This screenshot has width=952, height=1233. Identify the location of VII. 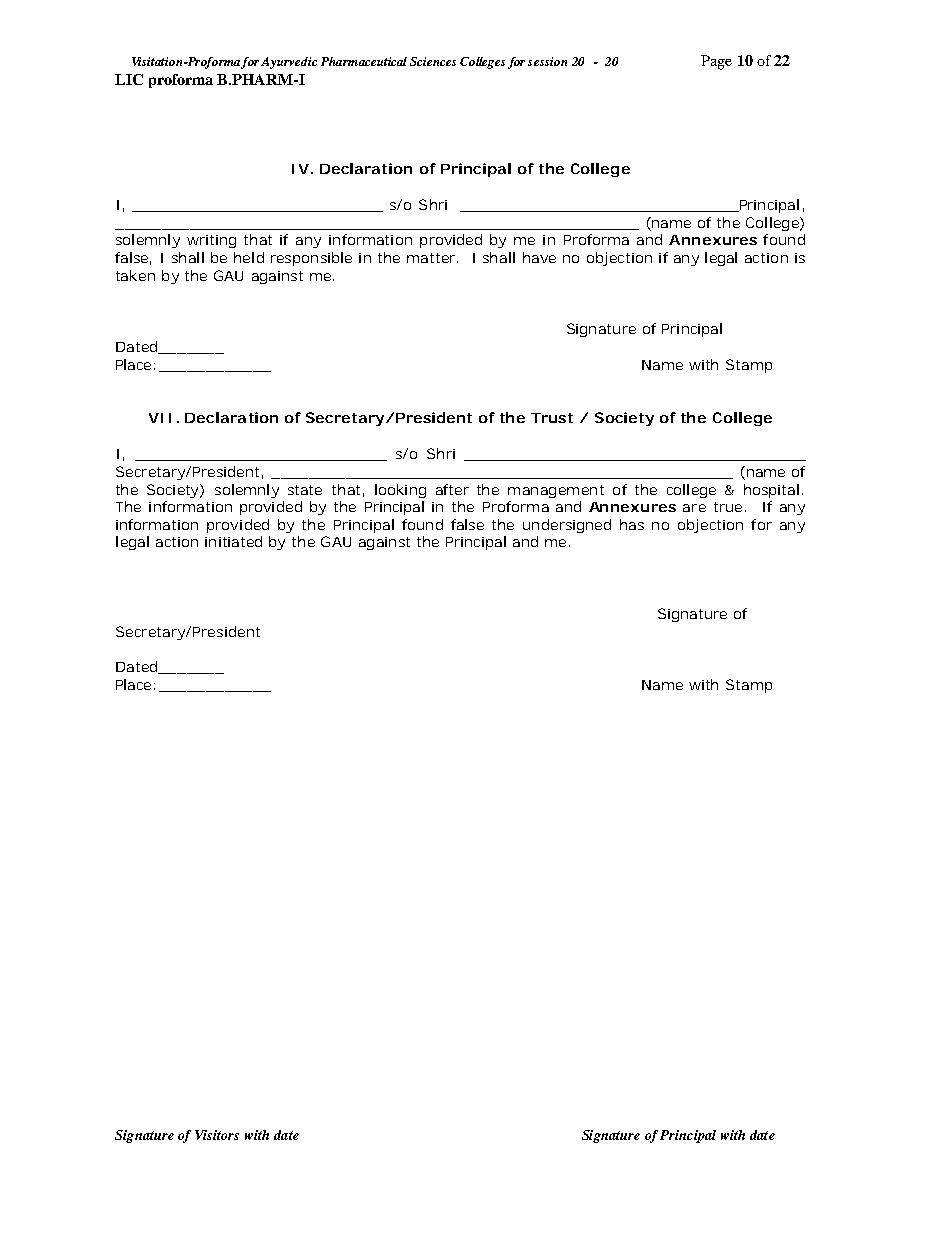
(160, 418).
